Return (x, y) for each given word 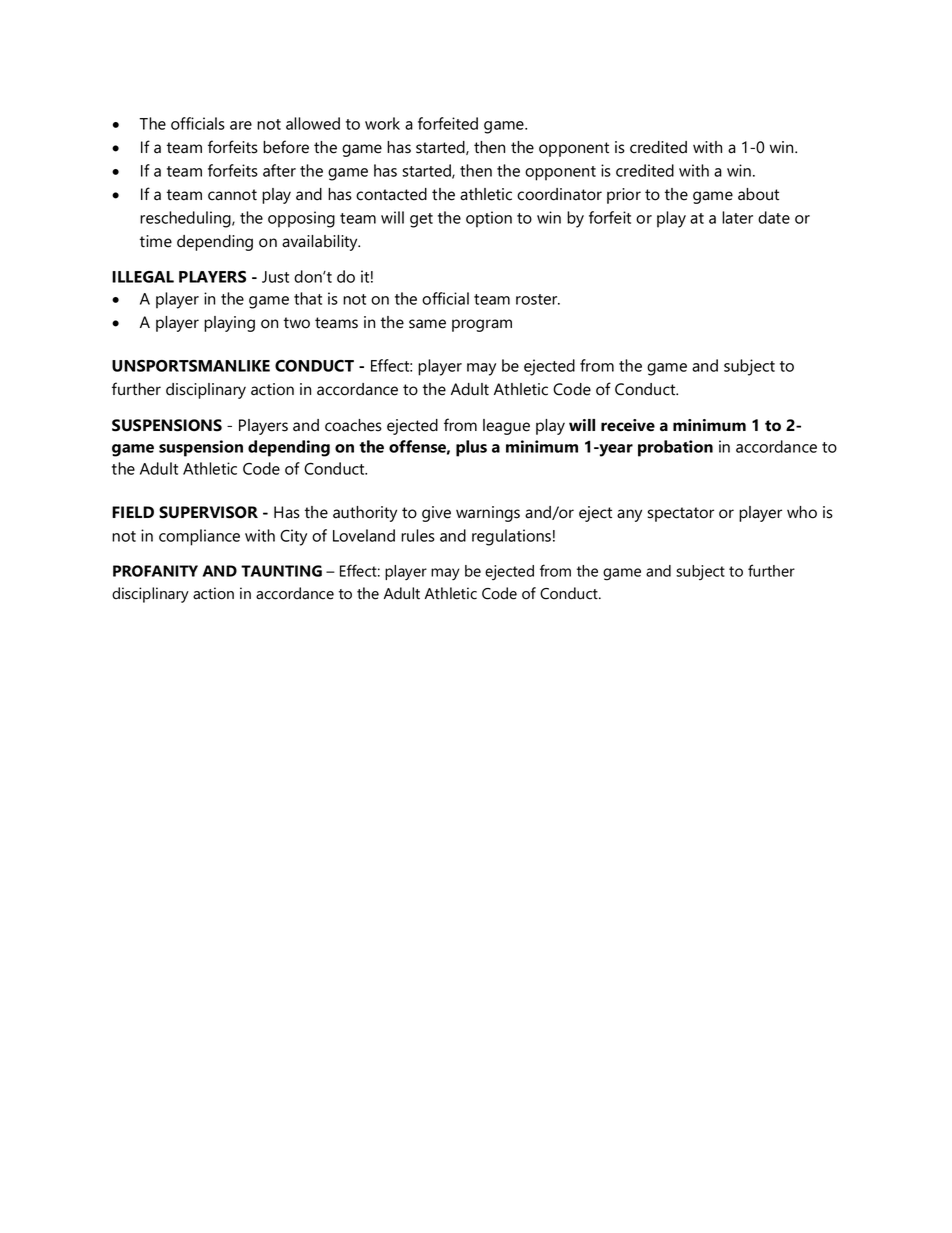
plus (471, 448)
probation (675, 448)
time (156, 241)
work (382, 123)
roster (538, 299)
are (241, 125)
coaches (353, 425)
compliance (199, 537)
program (482, 325)
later (737, 217)
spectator (681, 514)
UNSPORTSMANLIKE (191, 366)
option (489, 219)
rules (418, 535)
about (758, 194)
